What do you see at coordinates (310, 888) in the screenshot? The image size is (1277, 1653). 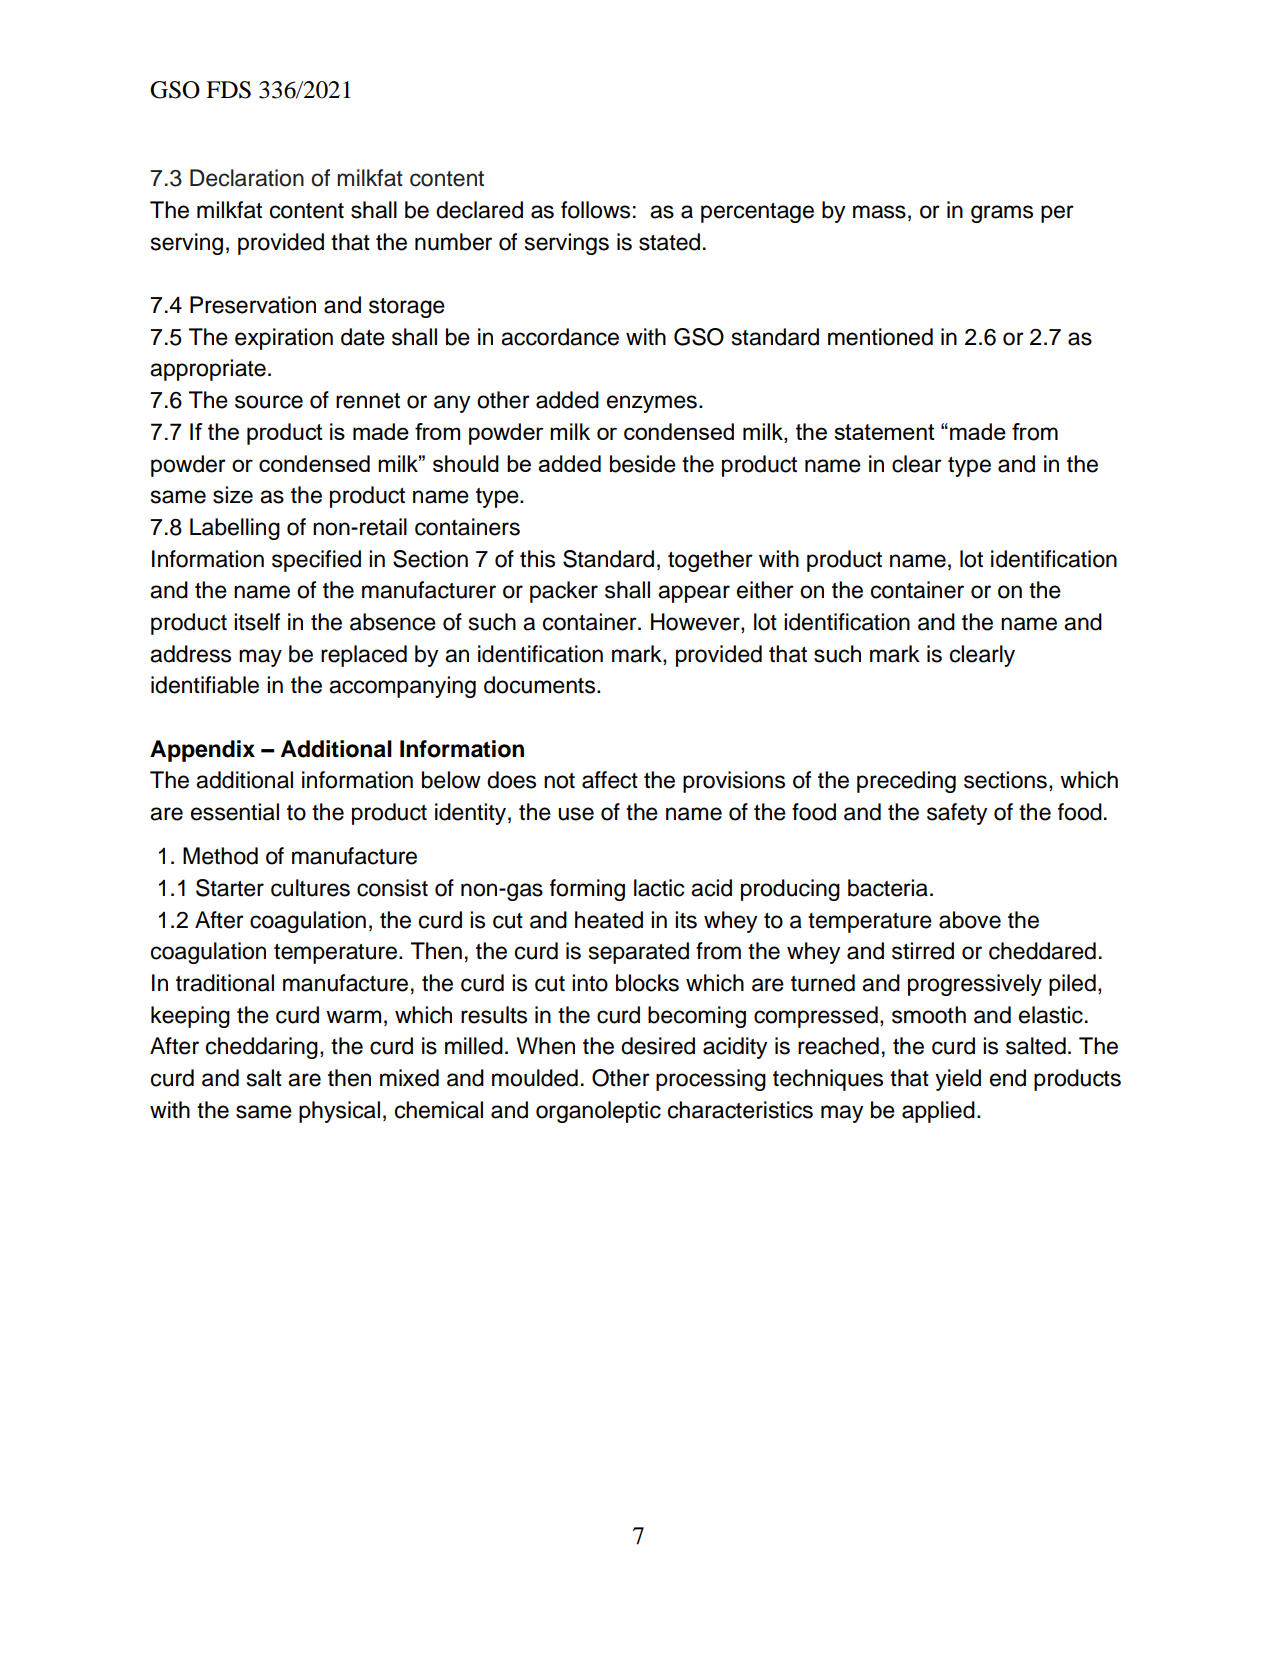 I see `cultures` at bounding box center [310, 888].
